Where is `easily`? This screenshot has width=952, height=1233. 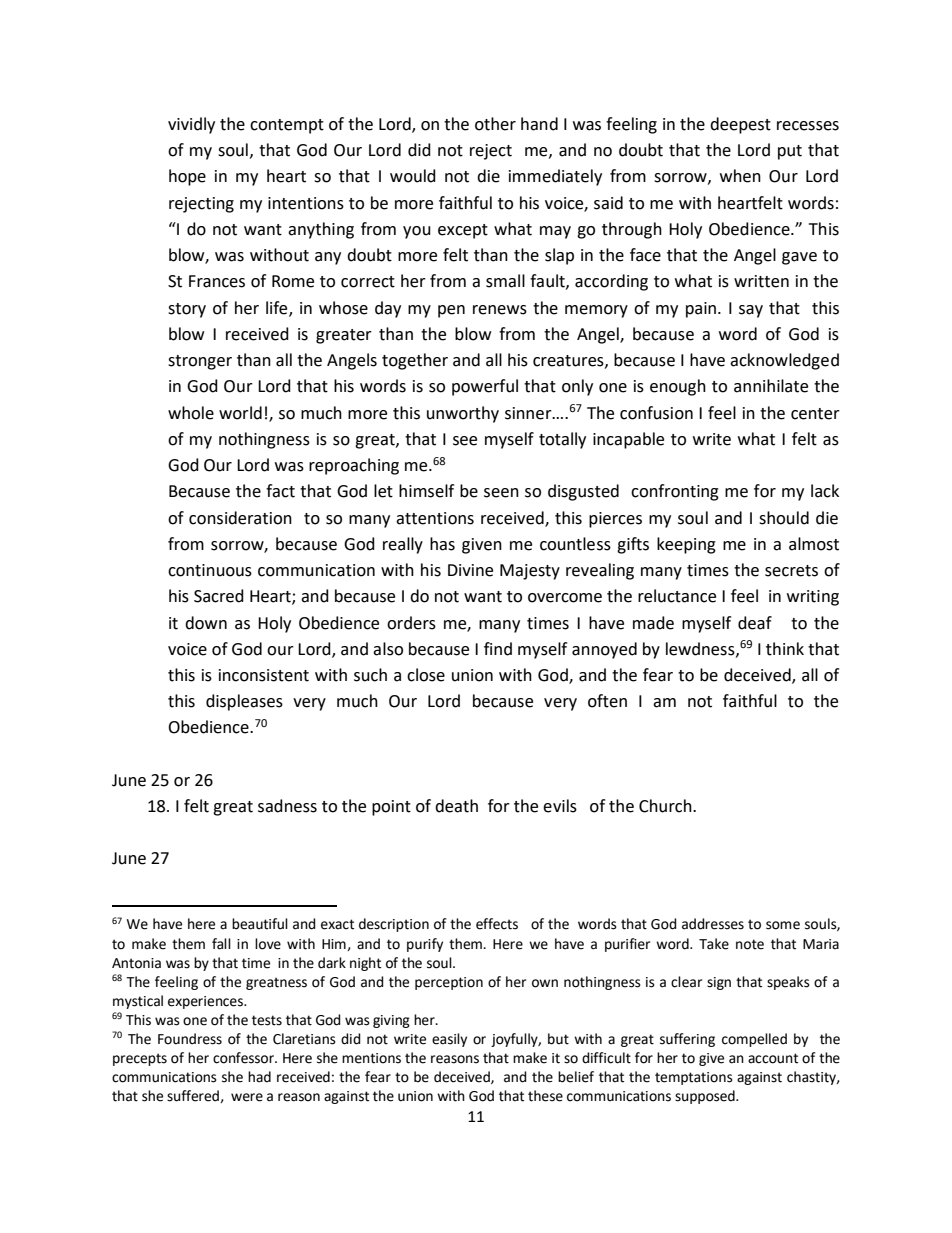
easily is located at coordinates (449, 1040).
